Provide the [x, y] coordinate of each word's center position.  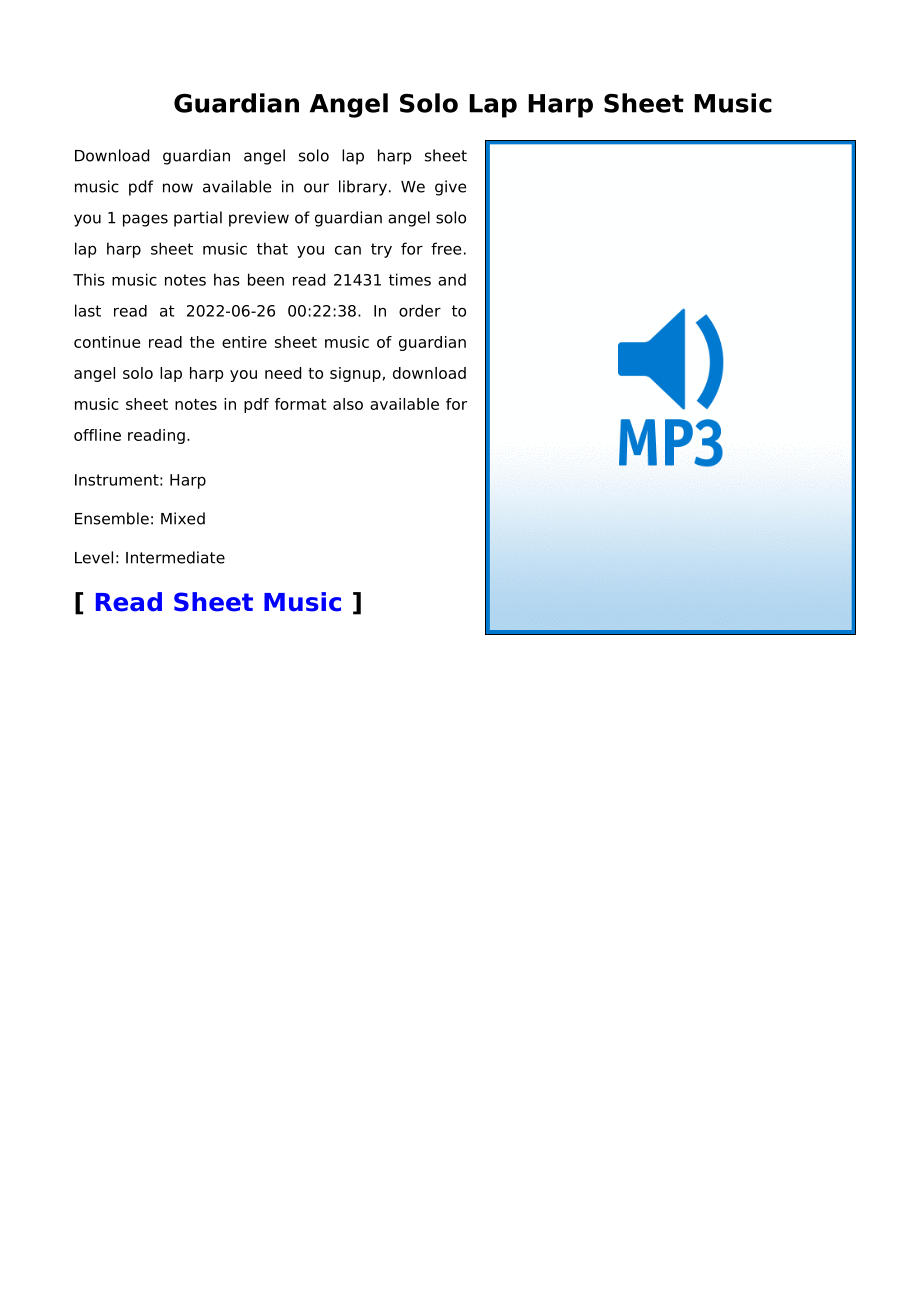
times [410, 279]
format [300, 404]
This [89, 279]
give [450, 188]
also [348, 404]
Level [94, 557]
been [266, 279]
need [283, 373]
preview [259, 219]
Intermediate [175, 557]
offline [97, 435]
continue [107, 342]
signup [355, 374]
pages [145, 220]
